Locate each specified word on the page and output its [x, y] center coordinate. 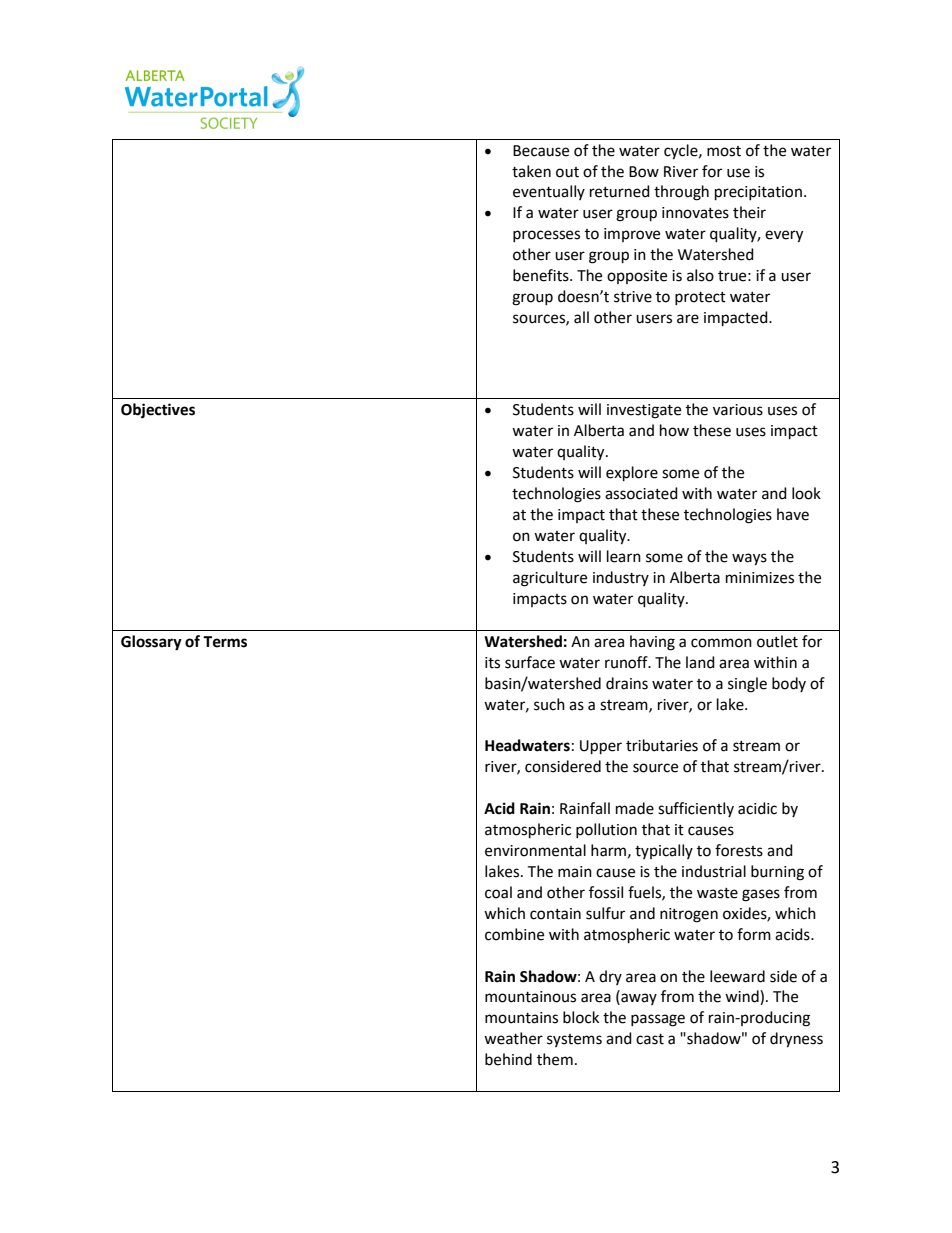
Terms [225, 642]
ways [749, 559]
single [747, 685]
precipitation [758, 193]
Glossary [151, 643]
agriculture [550, 579]
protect [700, 298]
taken [531, 171]
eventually [549, 192]
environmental [535, 850]
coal [498, 892]
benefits [542, 275]
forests [739, 850]
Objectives [158, 411]
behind [508, 1059]
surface [530, 662]
